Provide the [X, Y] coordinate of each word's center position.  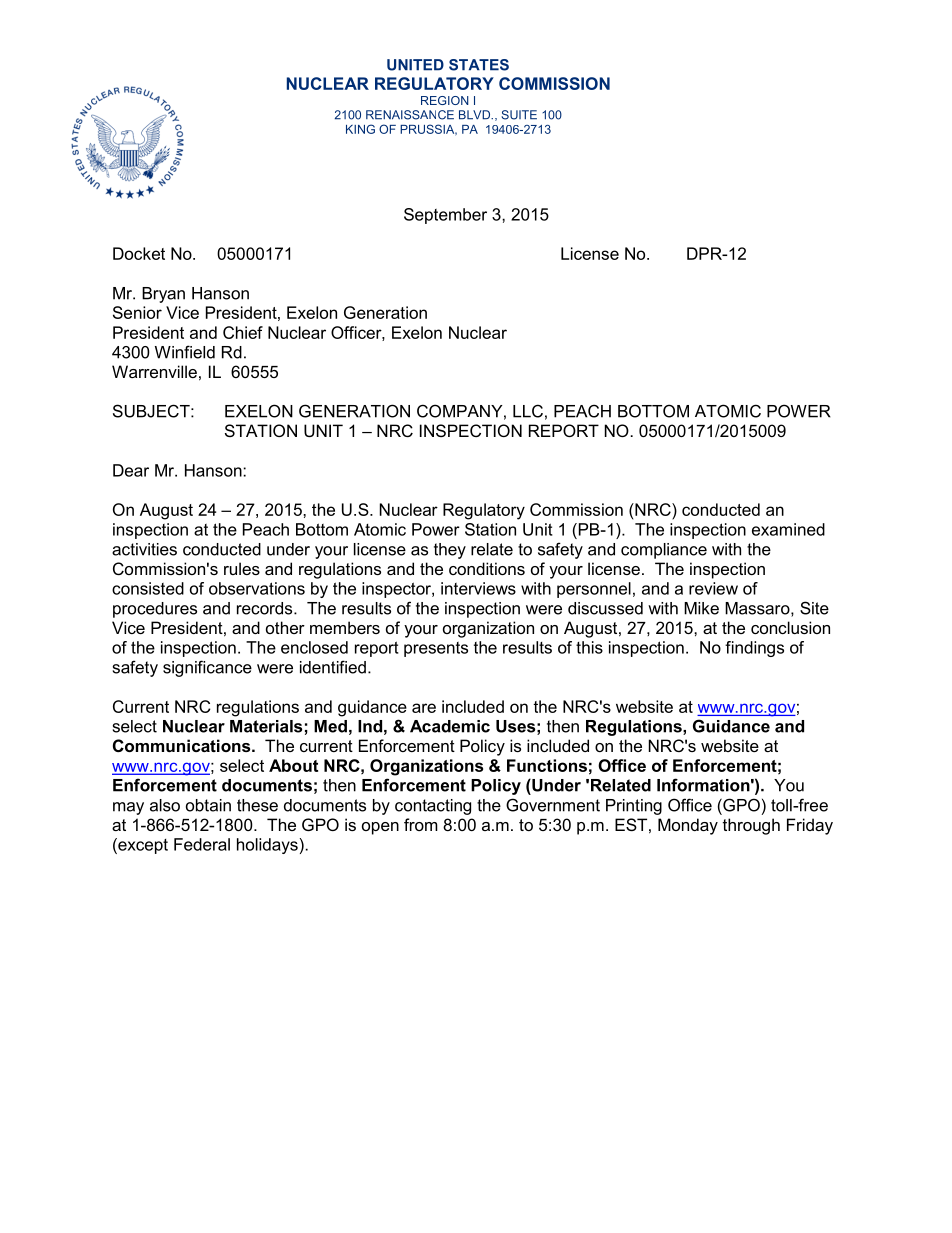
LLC [528, 411]
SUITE [519, 115]
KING [360, 129]
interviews [478, 588]
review [713, 588]
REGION [445, 100]
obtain [208, 805]
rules [242, 568]
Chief [243, 332]
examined [788, 529]
